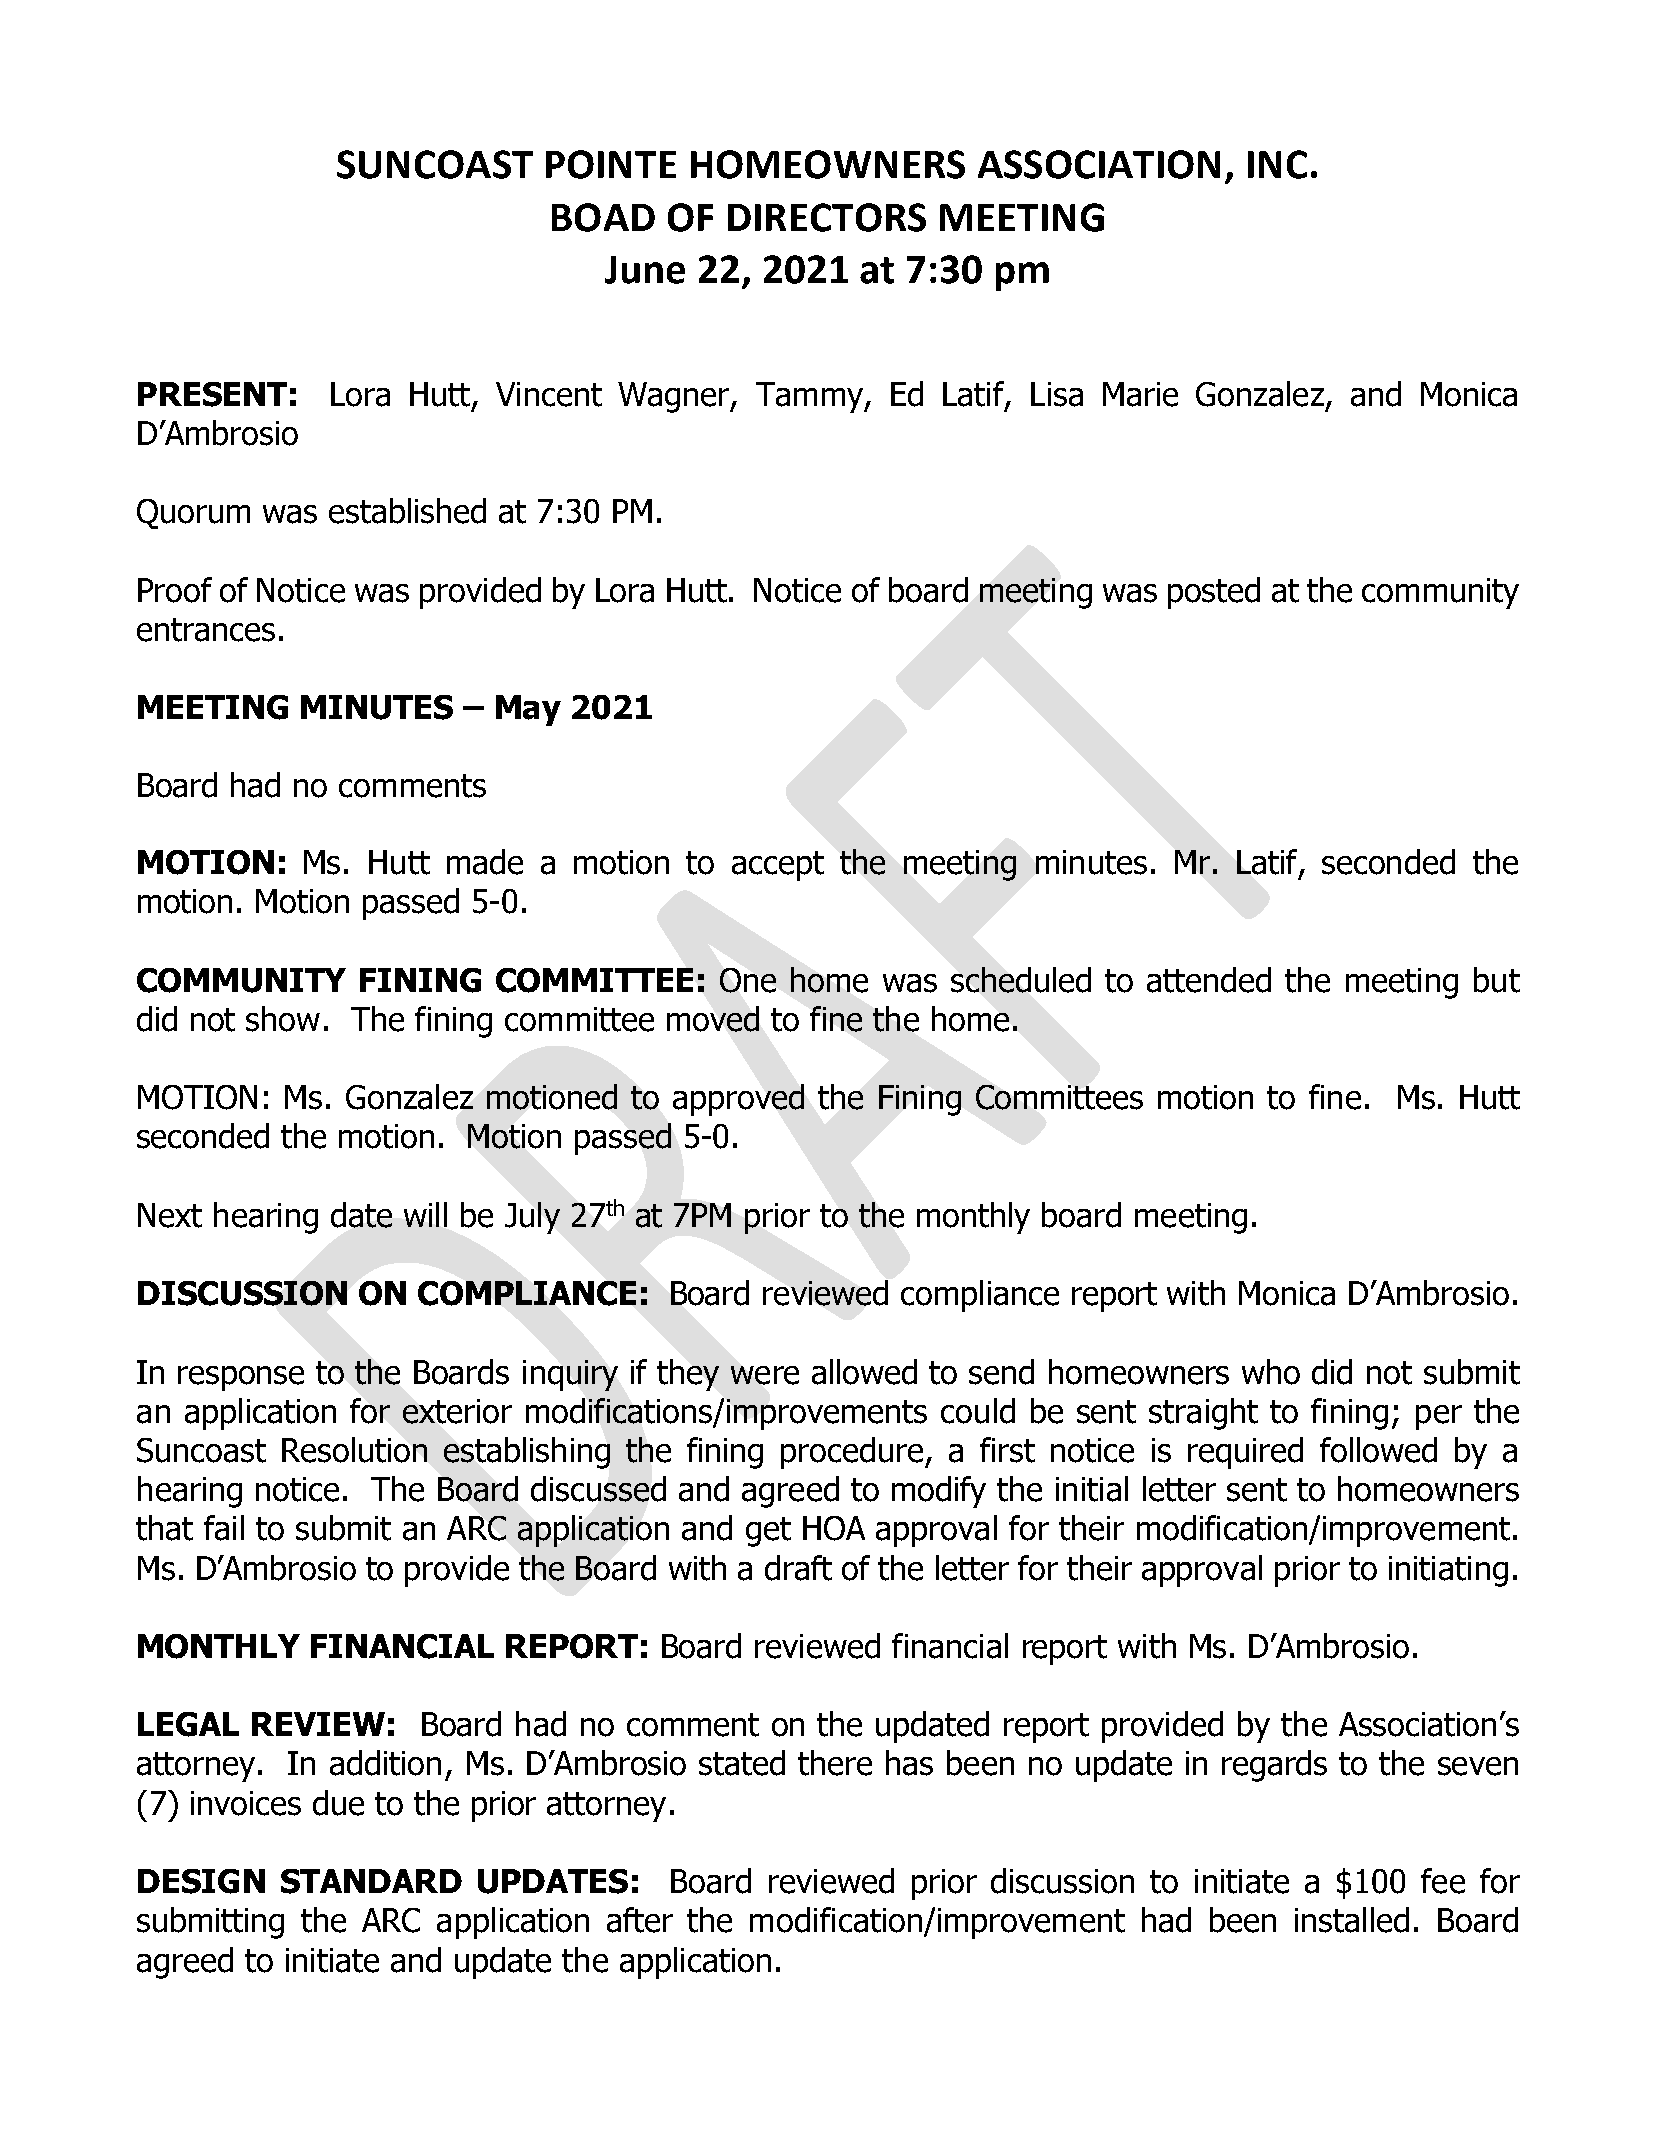 This screenshot has height=2143, width=1656. Describe the element at coordinates (835, 1763) in the screenshot. I see `there` at that location.
